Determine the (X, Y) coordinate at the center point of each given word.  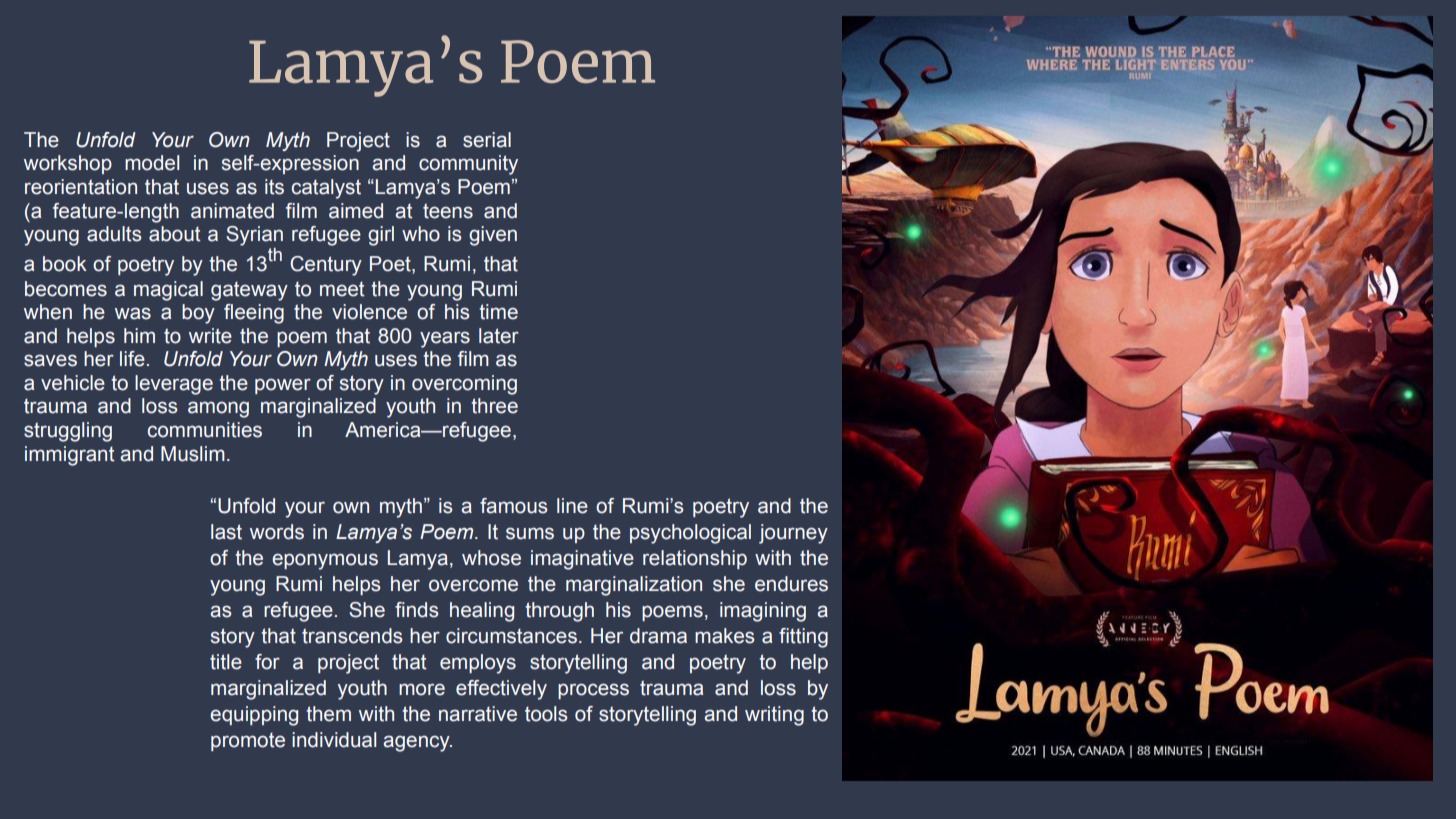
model (152, 163)
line (572, 506)
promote (248, 741)
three (494, 406)
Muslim (193, 454)
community (468, 165)
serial (487, 140)
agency (417, 743)
